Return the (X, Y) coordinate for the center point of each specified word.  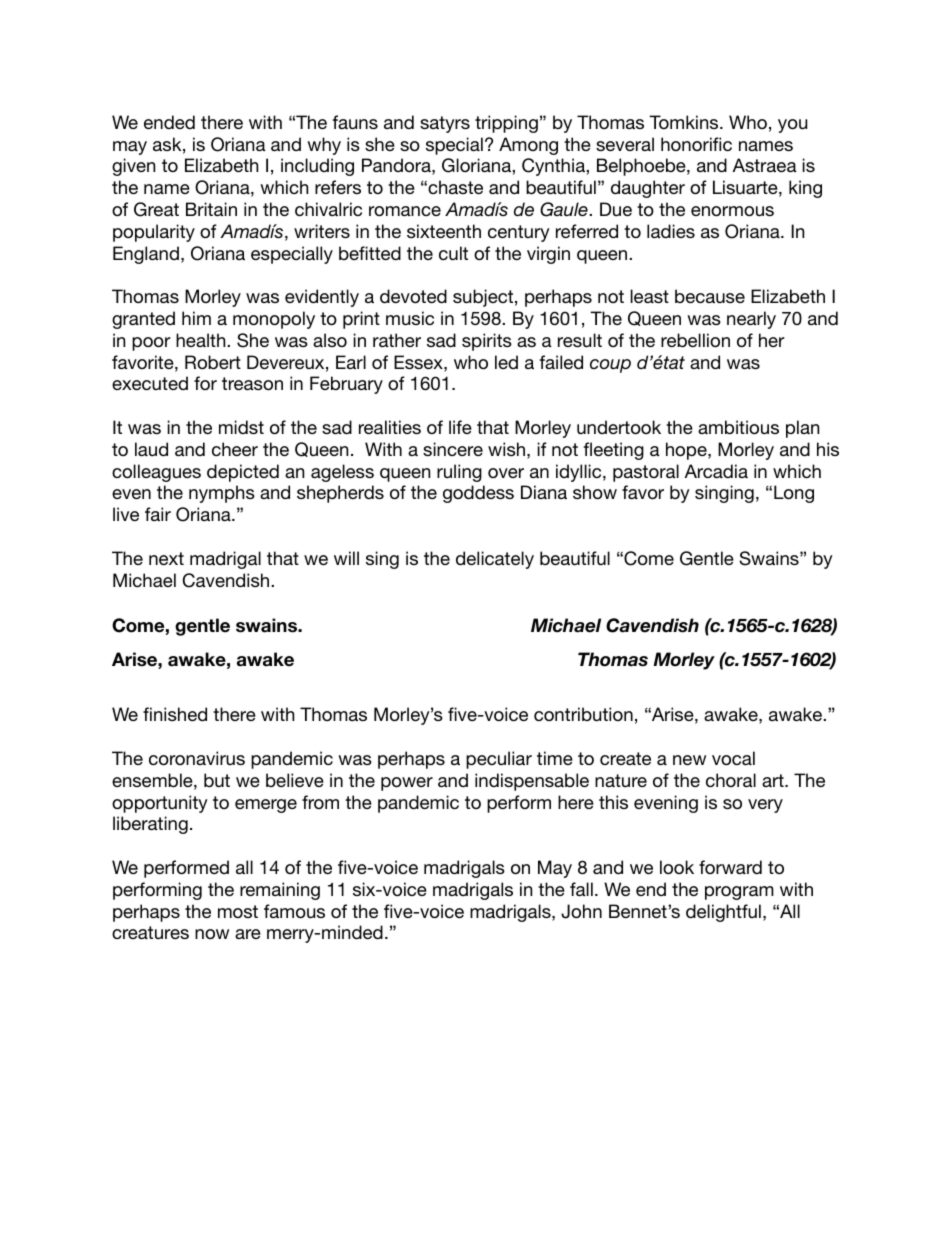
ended (169, 122)
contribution (583, 714)
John (581, 911)
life (460, 427)
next (166, 558)
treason (252, 383)
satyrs (445, 124)
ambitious (738, 427)
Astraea (765, 165)
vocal (733, 758)
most (238, 911)
